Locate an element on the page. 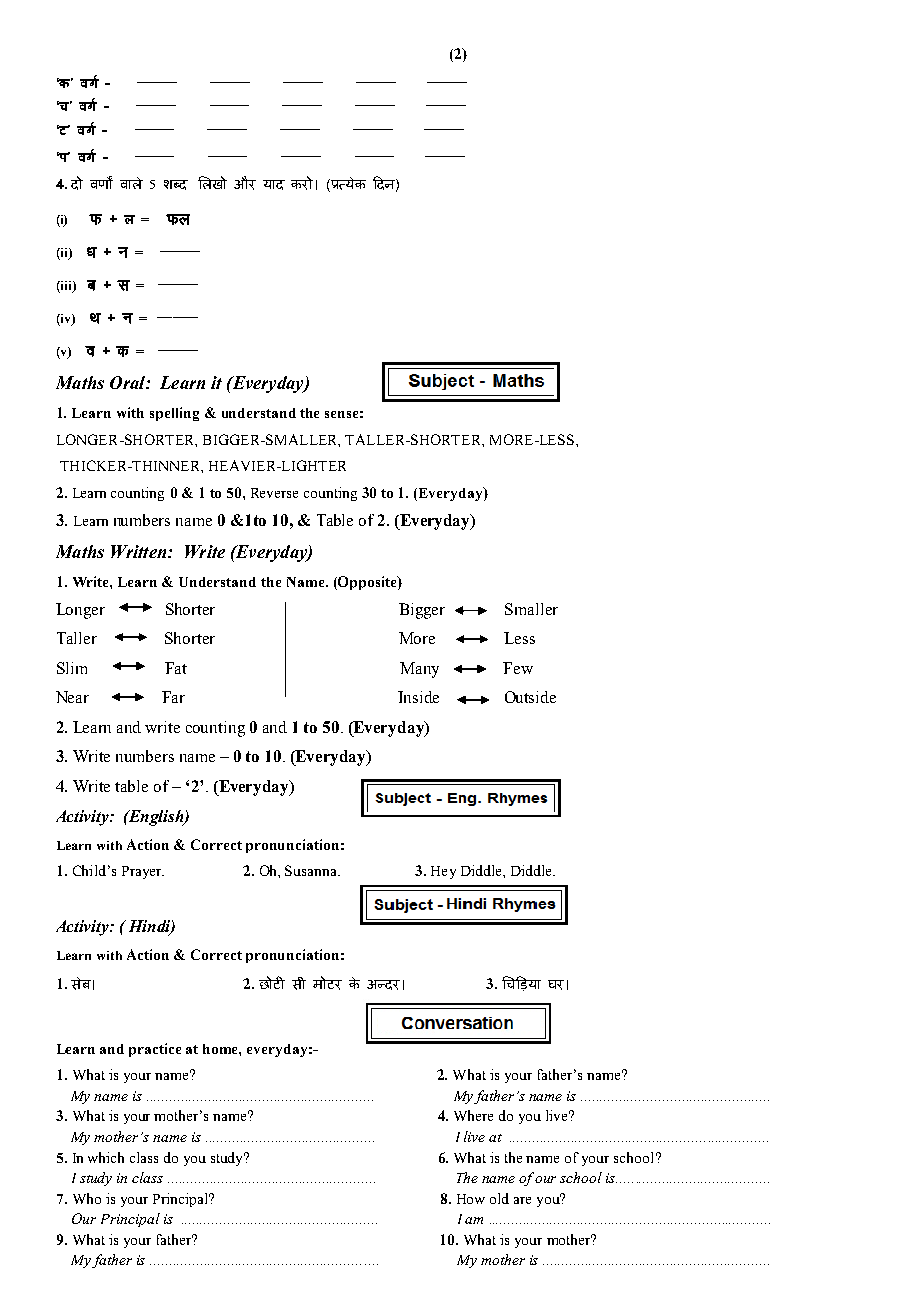 The height and width of the image is (1308, 924). English is located at coordinates (156, 818).
